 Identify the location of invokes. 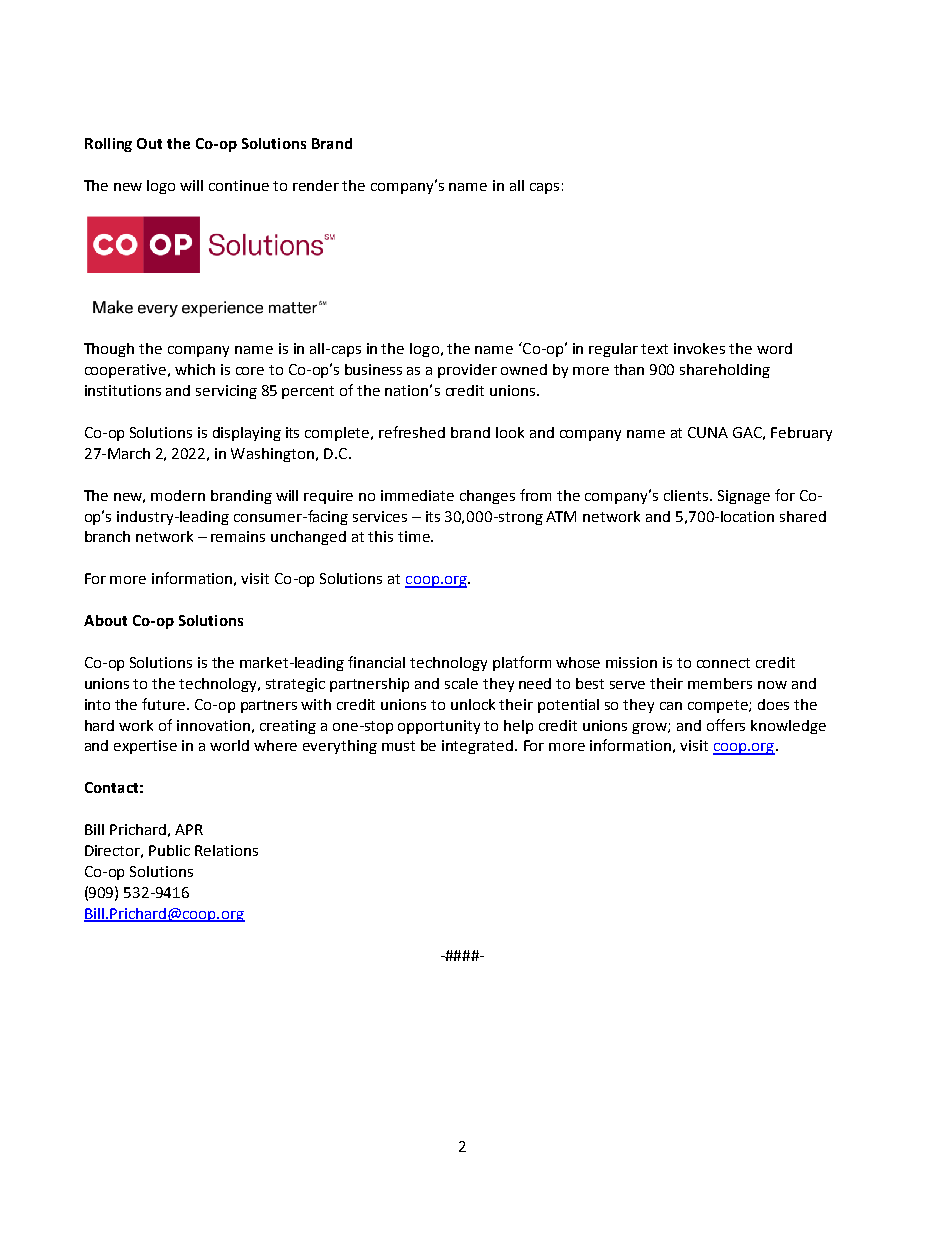
(699, 348).
